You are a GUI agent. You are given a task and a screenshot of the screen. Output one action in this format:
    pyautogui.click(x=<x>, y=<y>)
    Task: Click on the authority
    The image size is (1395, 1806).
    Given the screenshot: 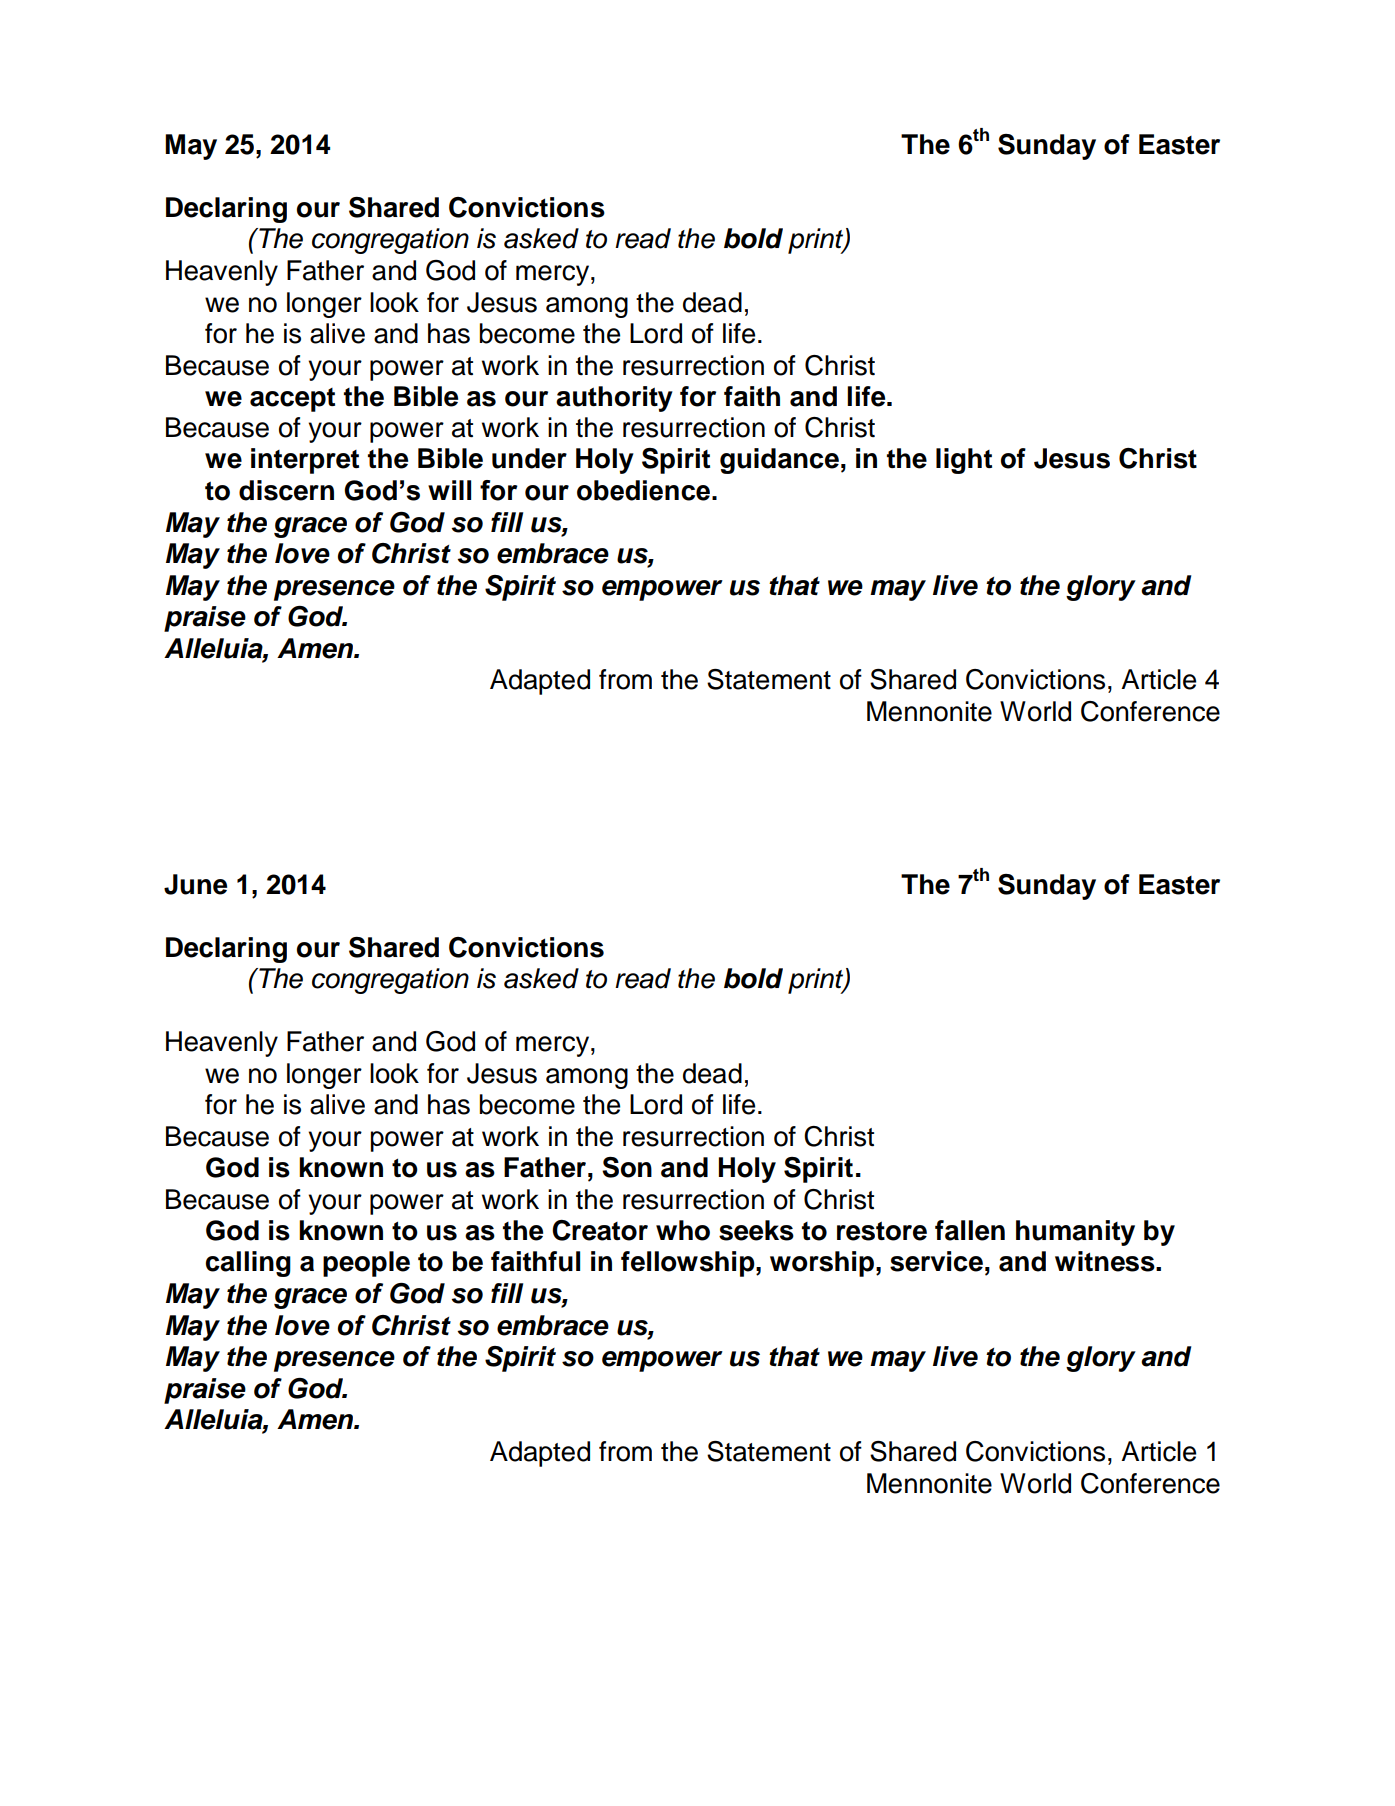 What is the action you would take?
    pyautogui.click(x=614, y=399)
